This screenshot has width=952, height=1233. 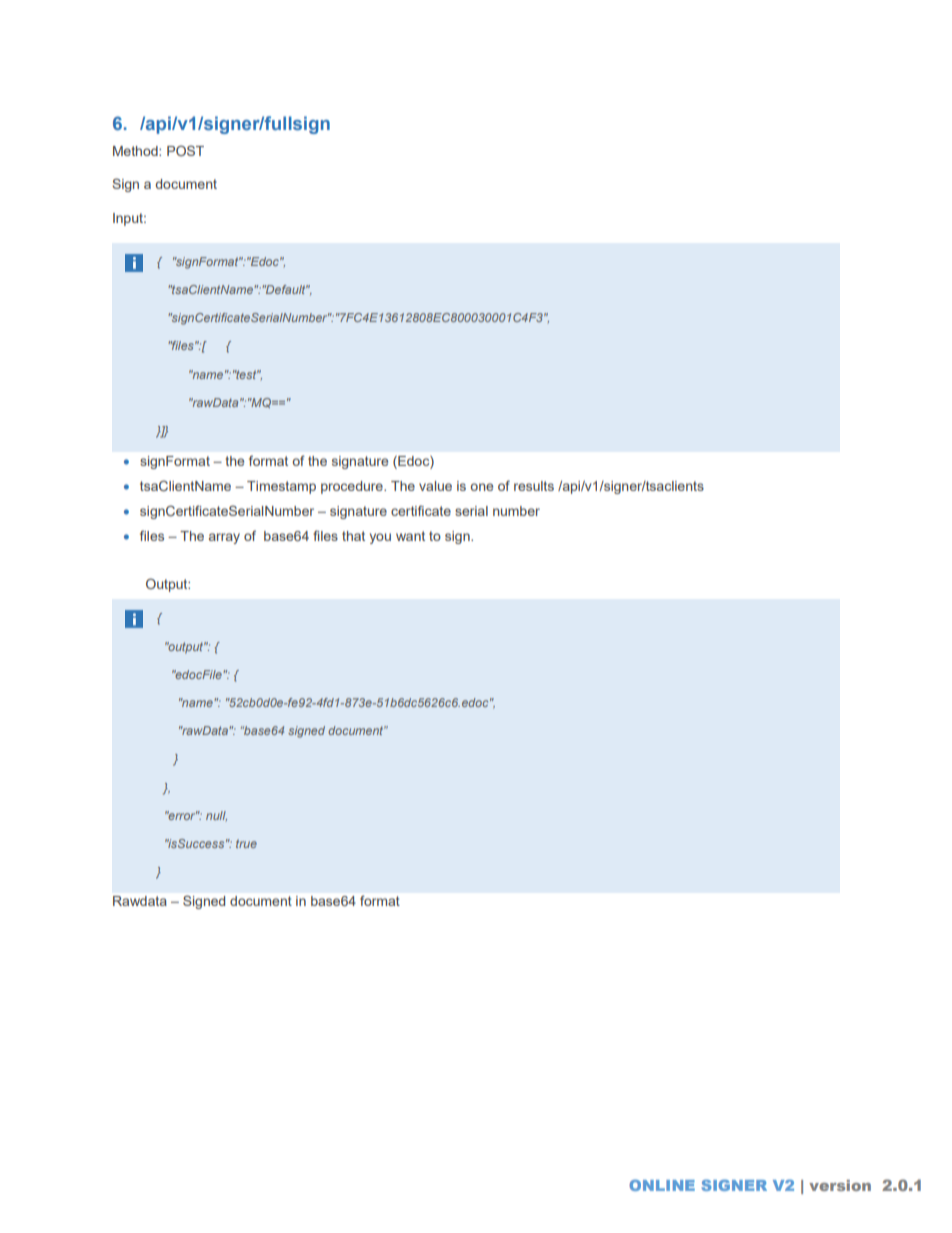 I want to click on you, so click(x=380, y=538).
